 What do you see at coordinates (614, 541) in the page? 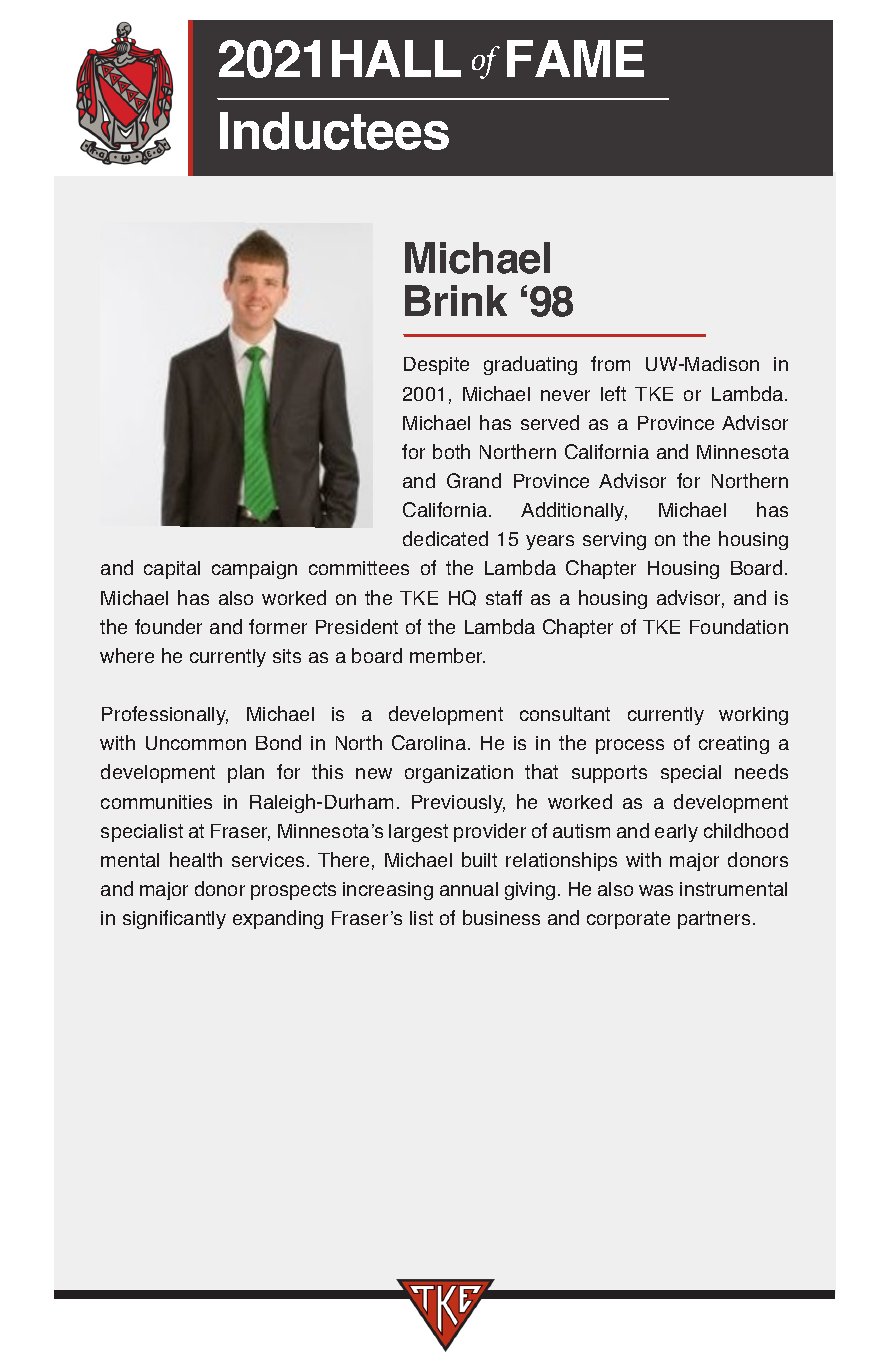
I see `serving` at bounding box center [614, 541].
